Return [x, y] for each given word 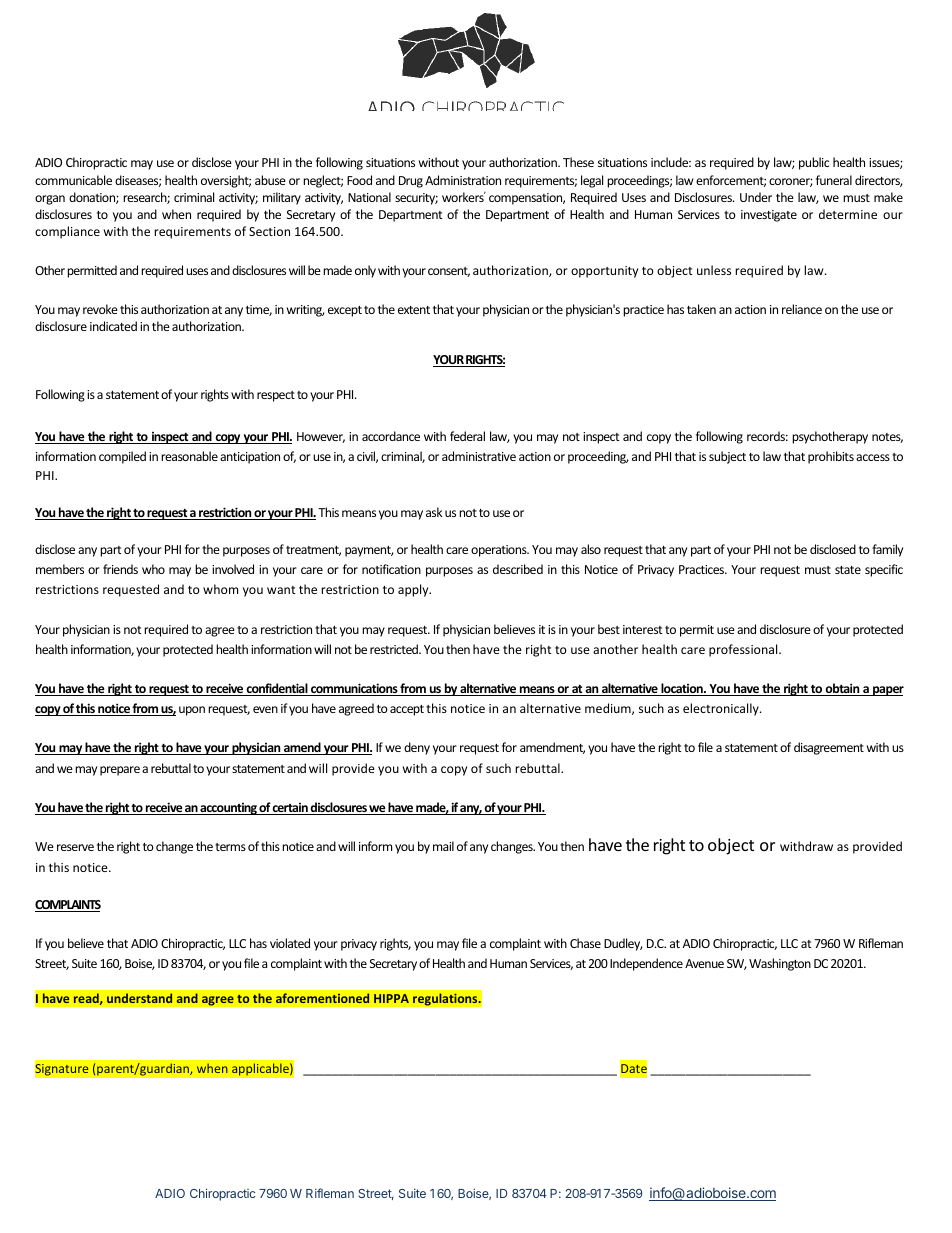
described [518, 569]
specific [884, 570]
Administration [463, 180]
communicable [73, 180]
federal [467, 436]
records [767, 436]
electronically [722, 709]
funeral [834, 180]
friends [120, 569]
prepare [120, 771]
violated [290, 943]
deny [417, 748]
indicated [113, 326]
